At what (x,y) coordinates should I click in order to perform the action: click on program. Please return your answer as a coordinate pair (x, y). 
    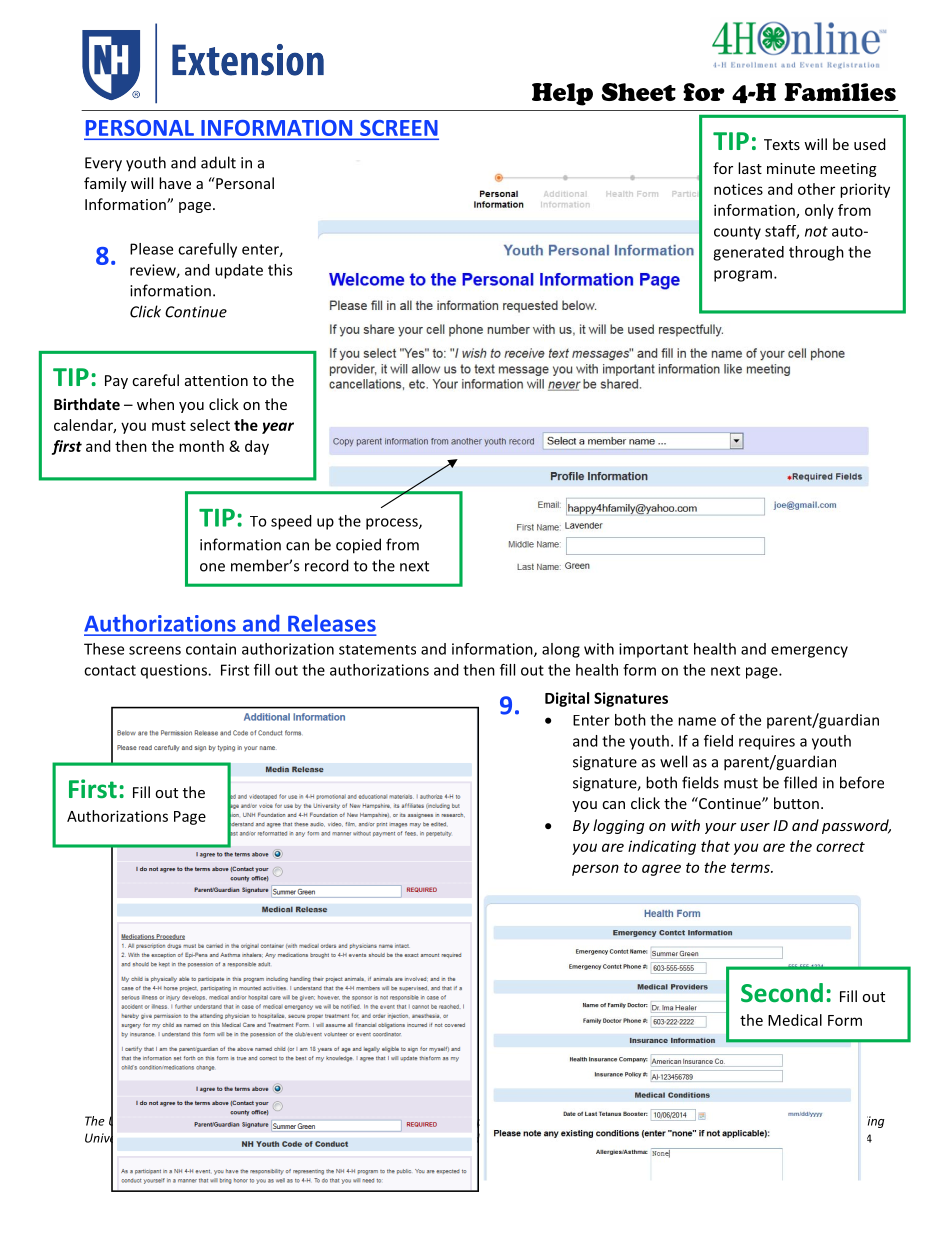
    Looking at the image, I should click on (743, 276).
